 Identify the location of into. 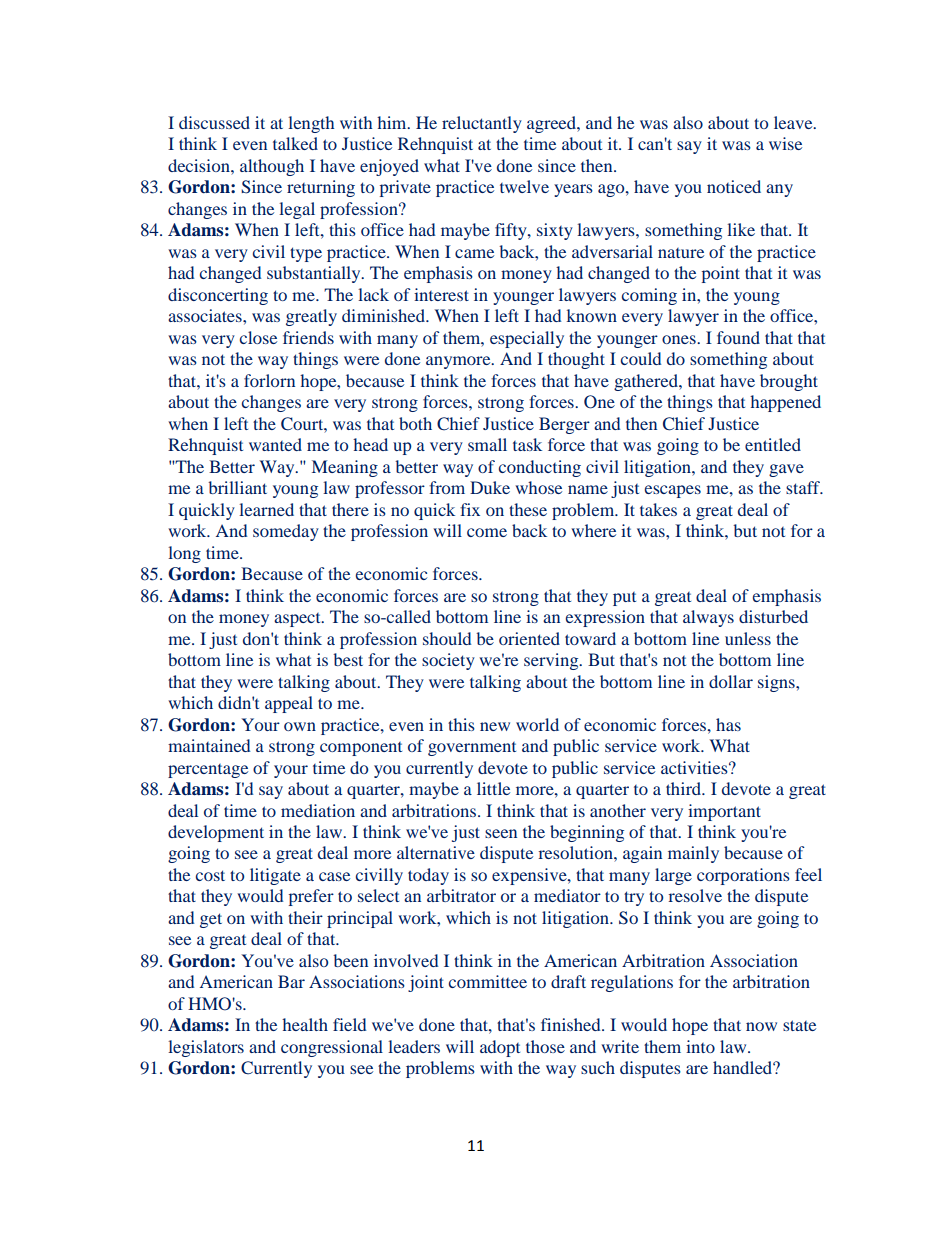
(700, 1046).
